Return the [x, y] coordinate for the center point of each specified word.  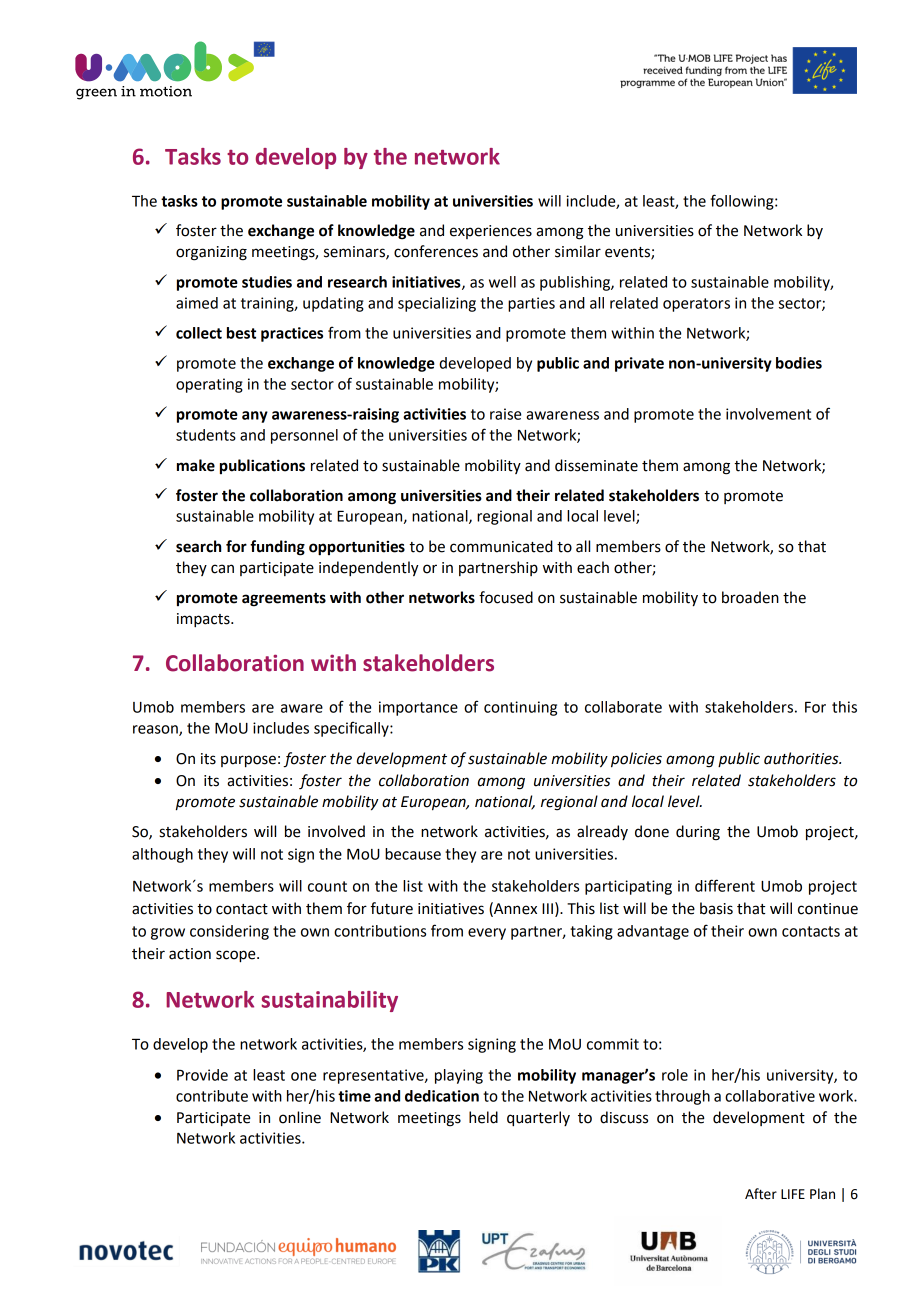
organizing [211, 253]
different [725, 885]
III [547, 908]
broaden [750, 597]
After [761, 1194]
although [162, 855]
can [222, 569]
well [502, 282]
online [300, 1117]
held [483, 1117]
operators [696, 305]
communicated [501, 546]
